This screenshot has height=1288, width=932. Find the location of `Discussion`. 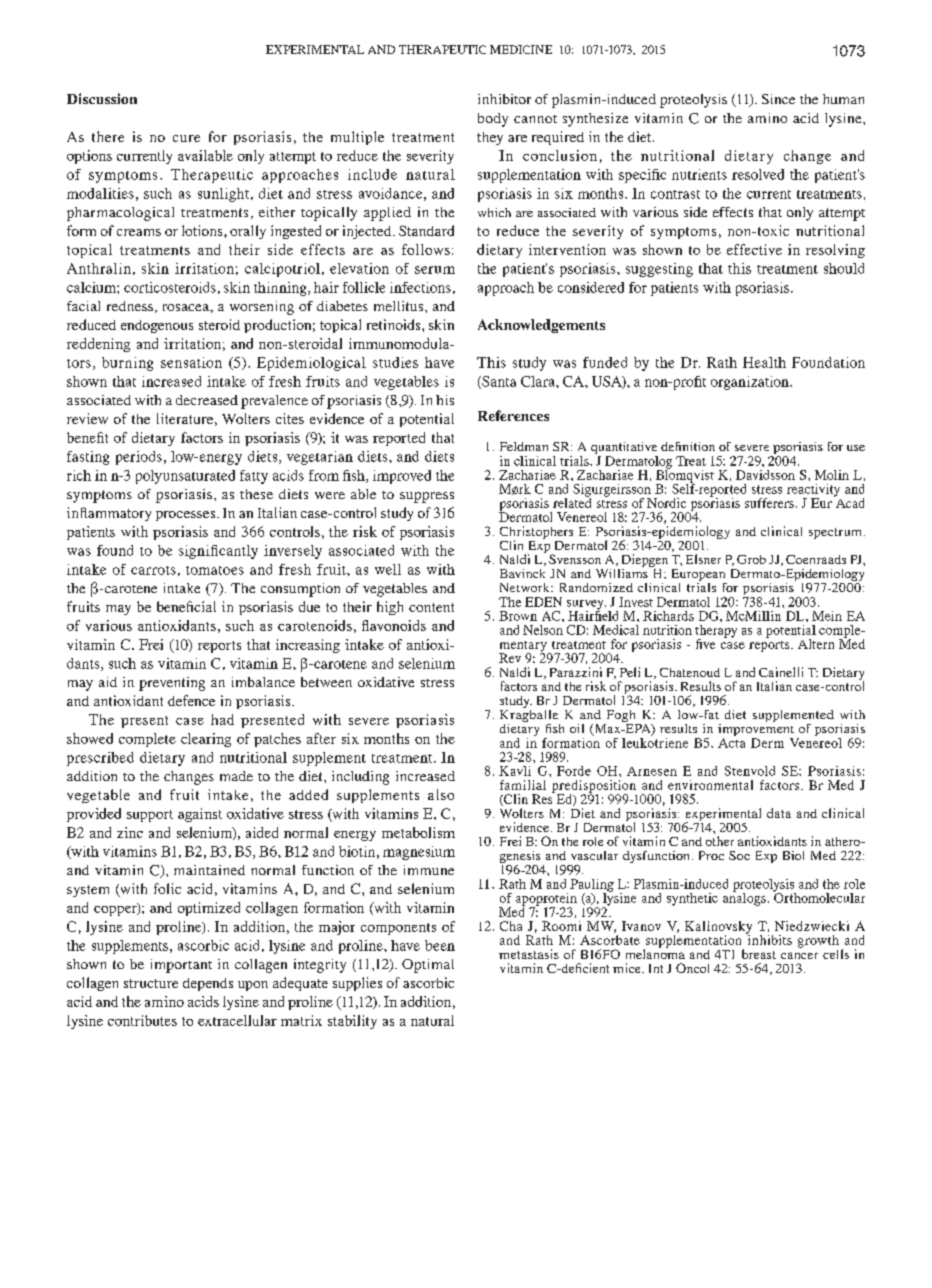

Discussion is located at coordinates (102, 98).
